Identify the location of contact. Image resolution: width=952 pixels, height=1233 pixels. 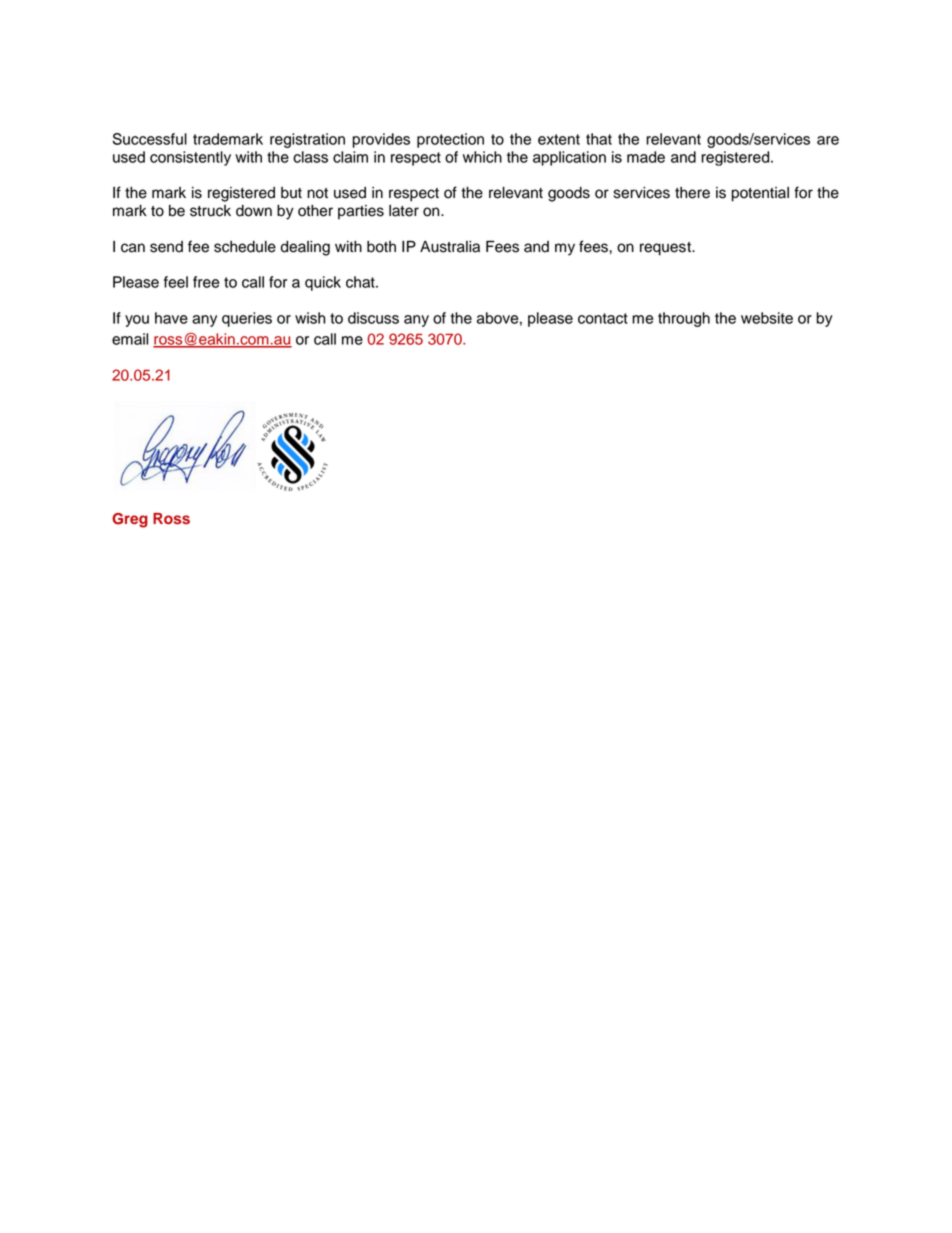
(603, 318).
